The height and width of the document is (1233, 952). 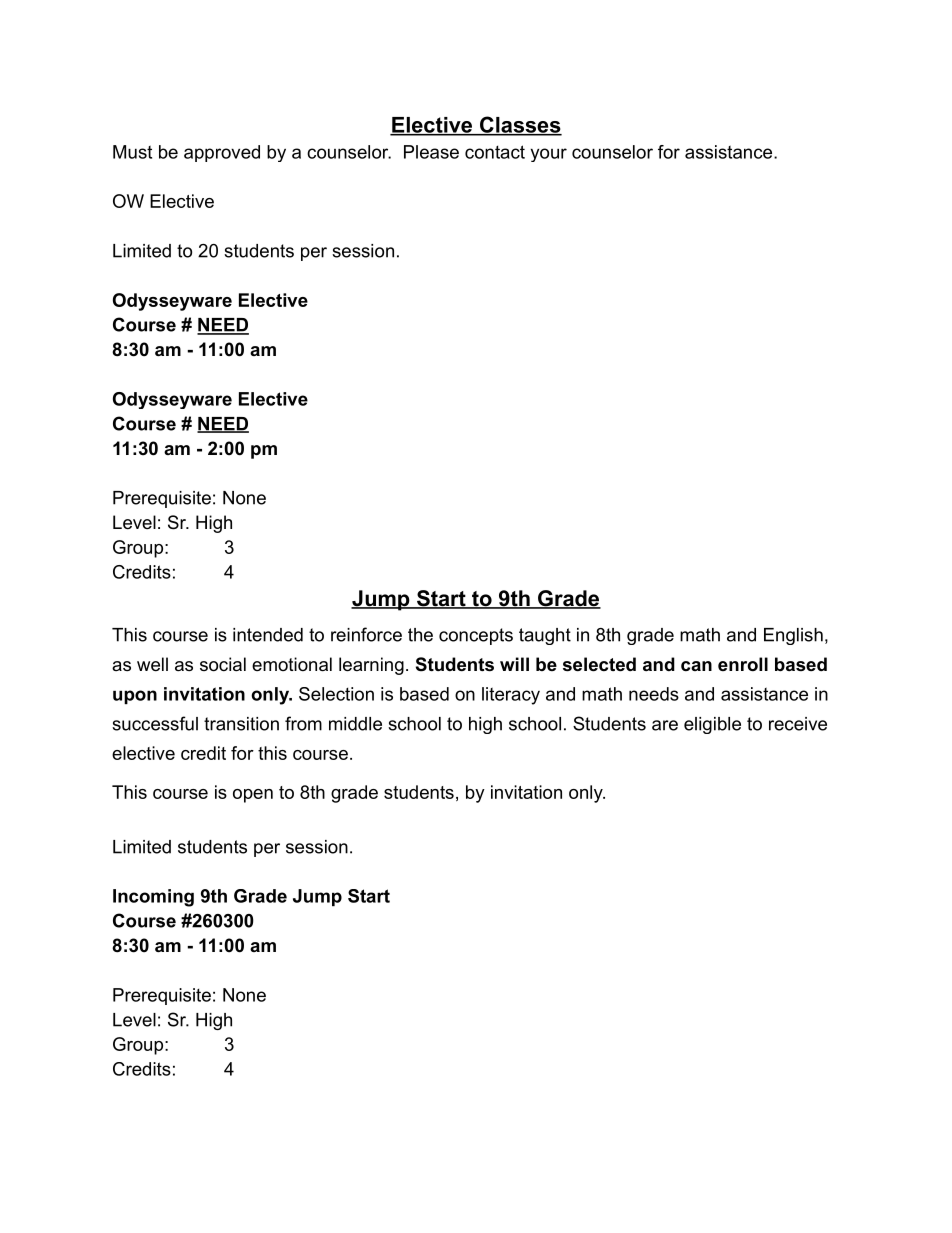 I want to click on Incoming, so click(x=153, y=898).
